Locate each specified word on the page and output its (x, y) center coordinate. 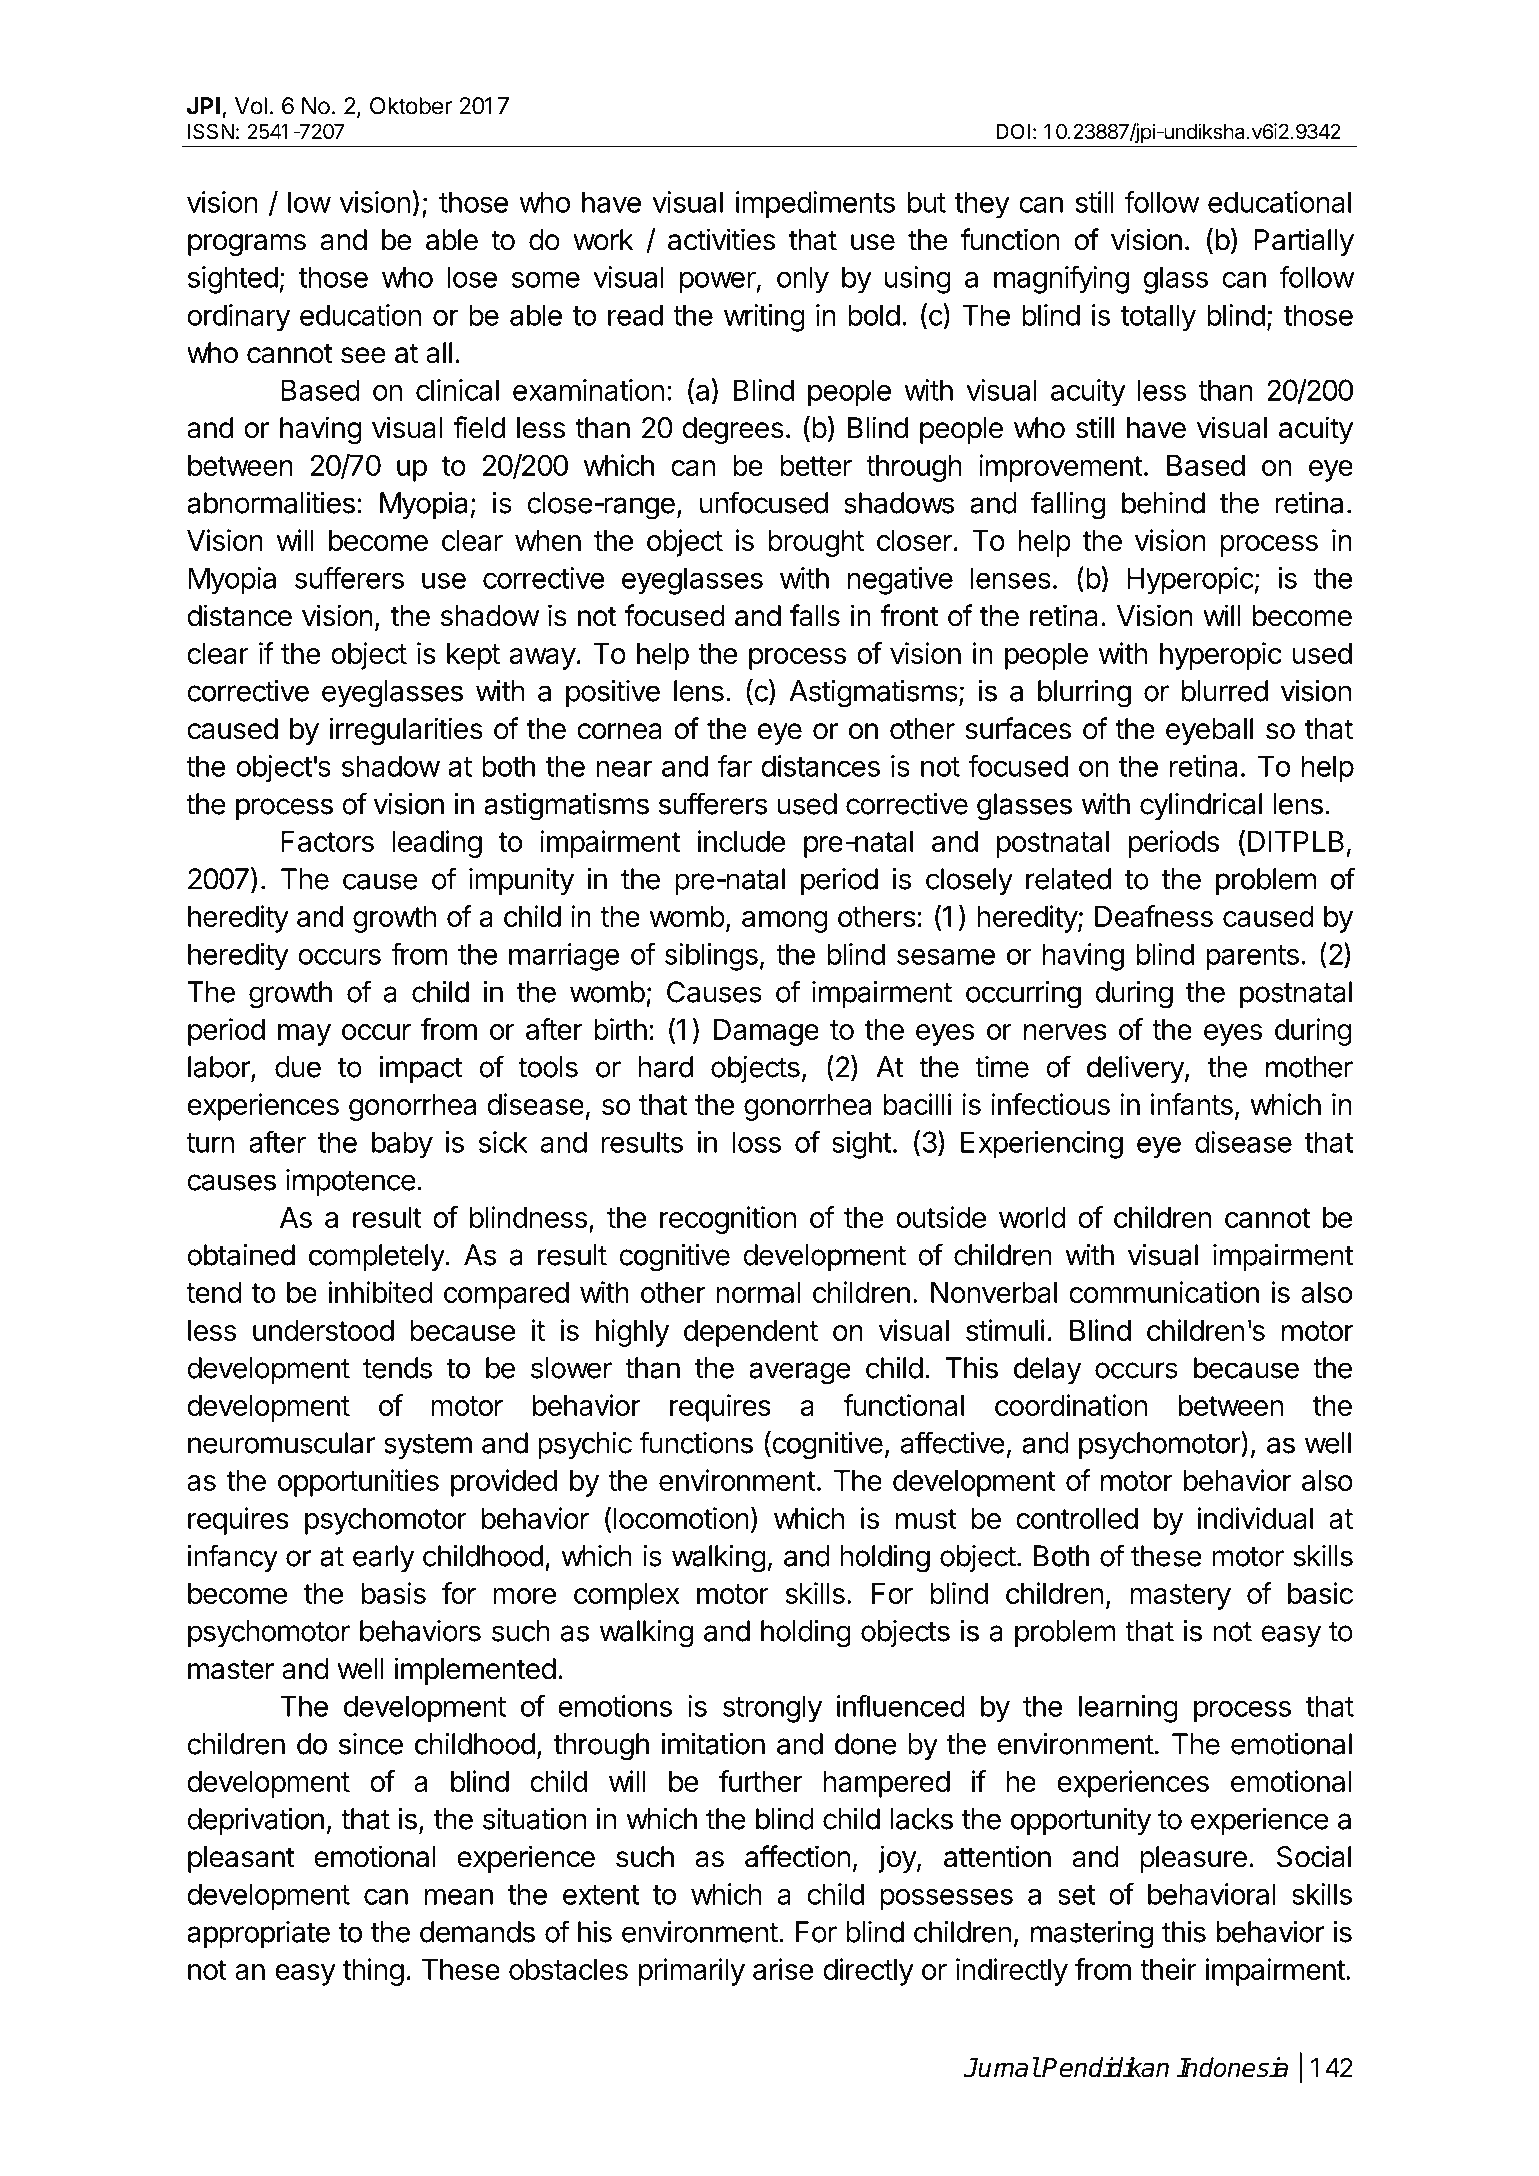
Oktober (411, 106)
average (800, 1373)
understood (323, 1330)
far (734, 765)
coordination (1071, 1405)
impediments (815, 205)
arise (783, 1969)
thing (373, 1972)
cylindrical (1201, 806)
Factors (327, 841)
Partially (1304, 242)
